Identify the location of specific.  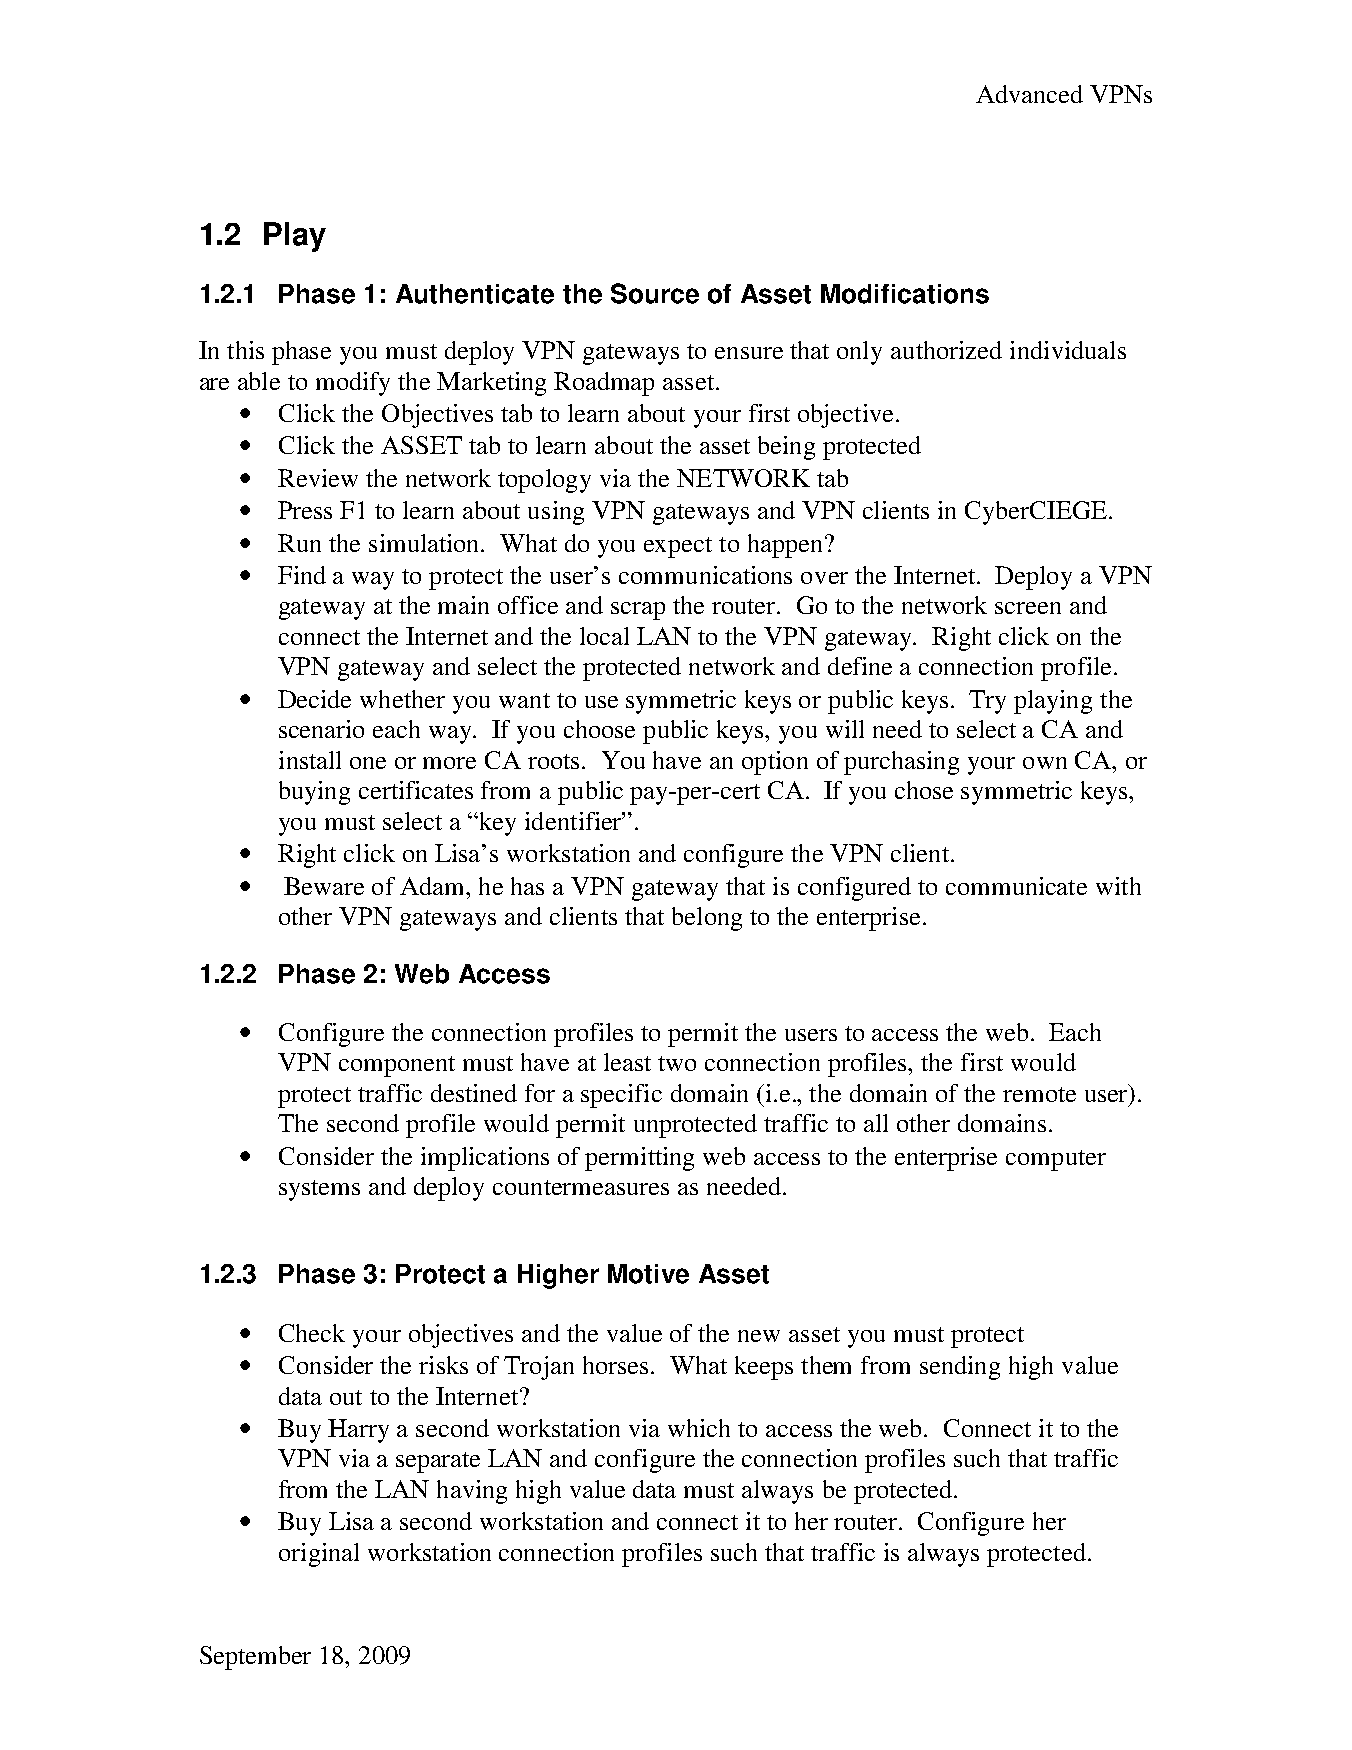
(621, 1096).
